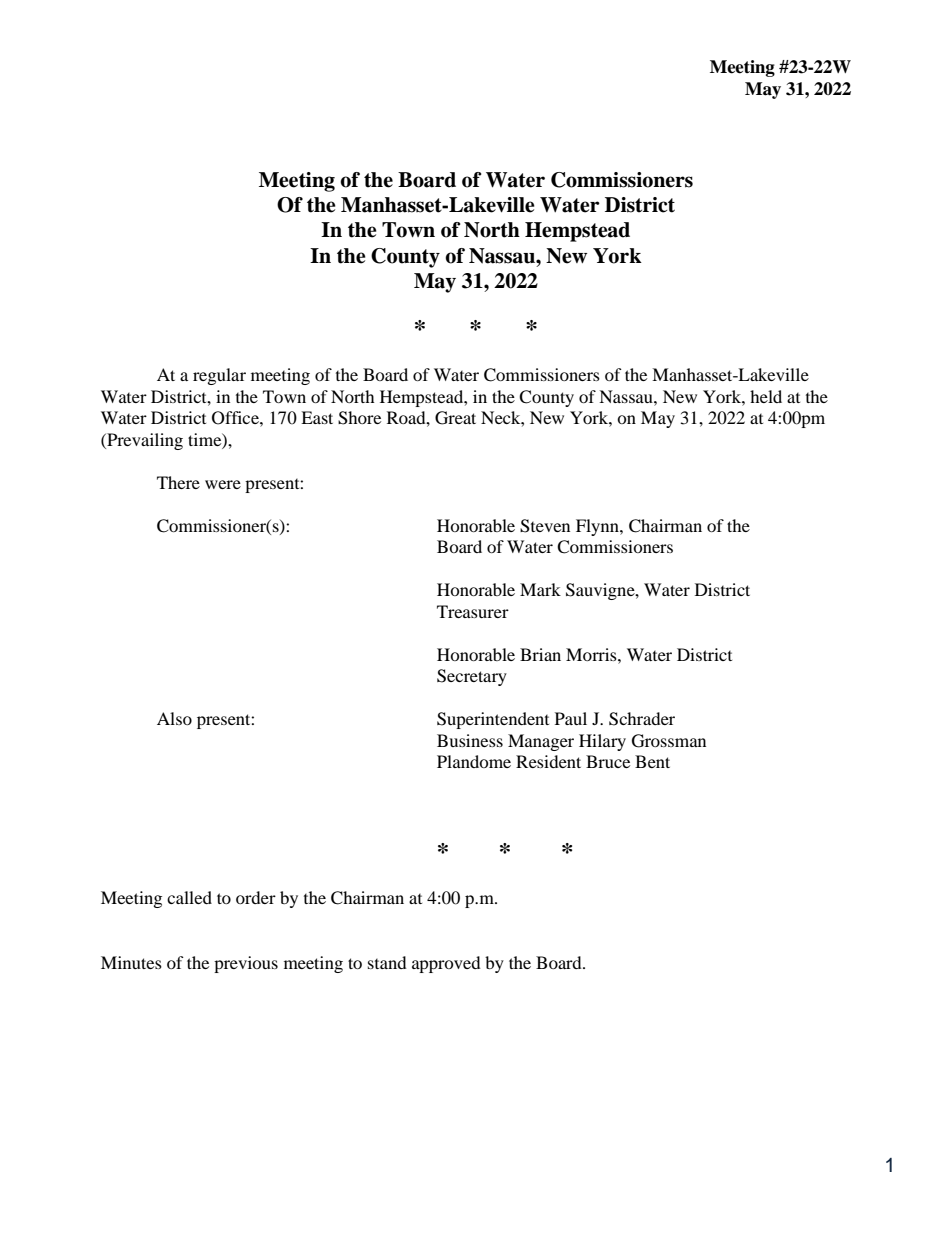  I want to click on previous, so click(246, 964).
